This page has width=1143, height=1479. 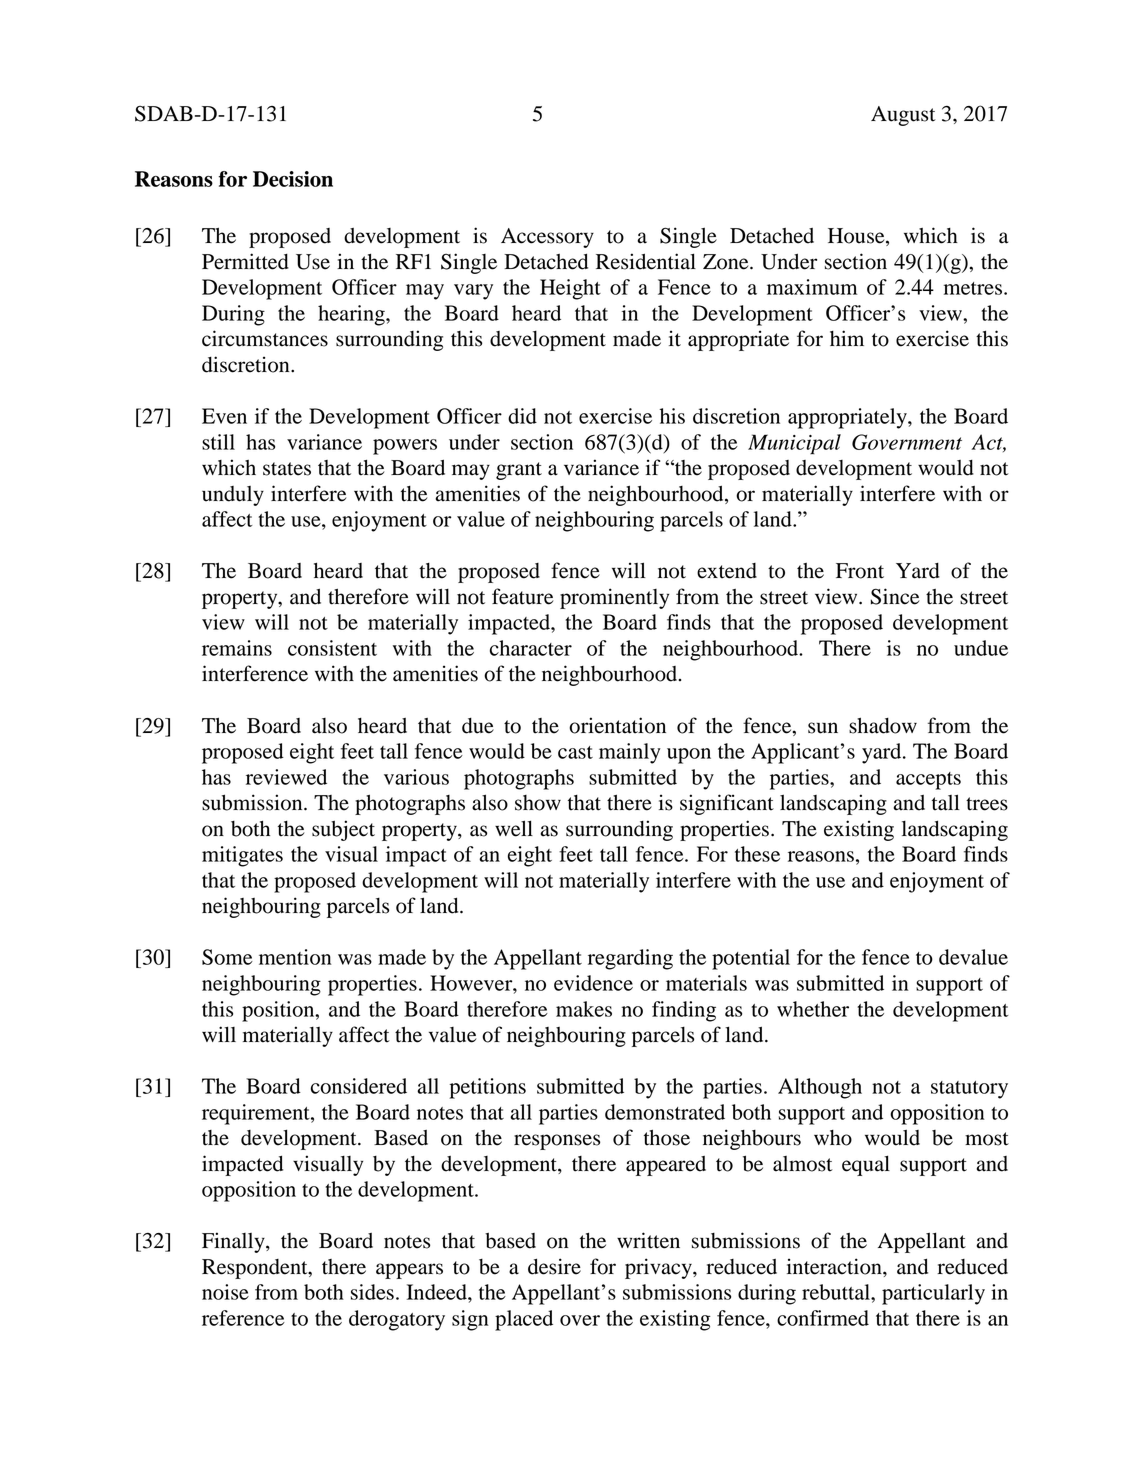 What do you see at coordinates (903, 116) in the page?
I see `August` at bounding box center [903, 116].
